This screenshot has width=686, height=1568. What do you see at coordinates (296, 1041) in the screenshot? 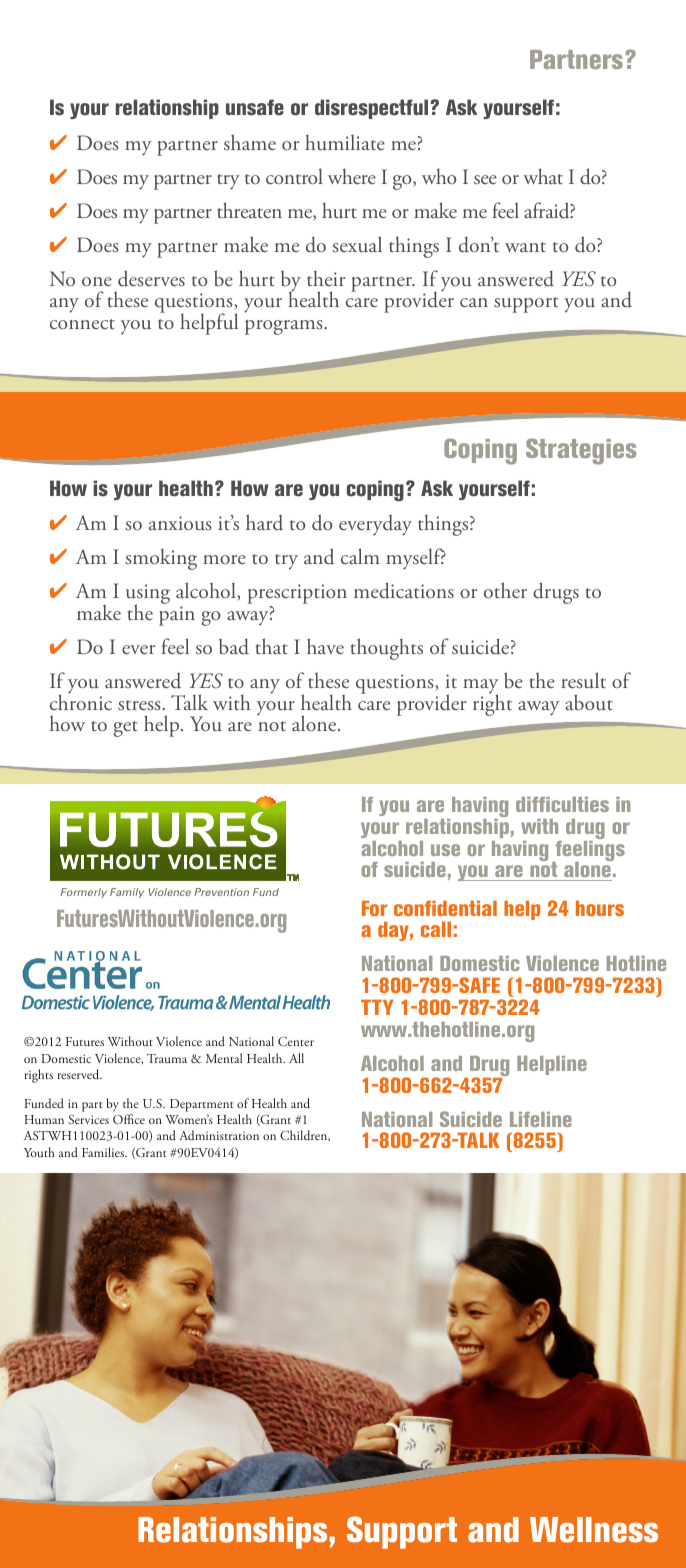
I see `Center` at bounding box center [296, 1041].
